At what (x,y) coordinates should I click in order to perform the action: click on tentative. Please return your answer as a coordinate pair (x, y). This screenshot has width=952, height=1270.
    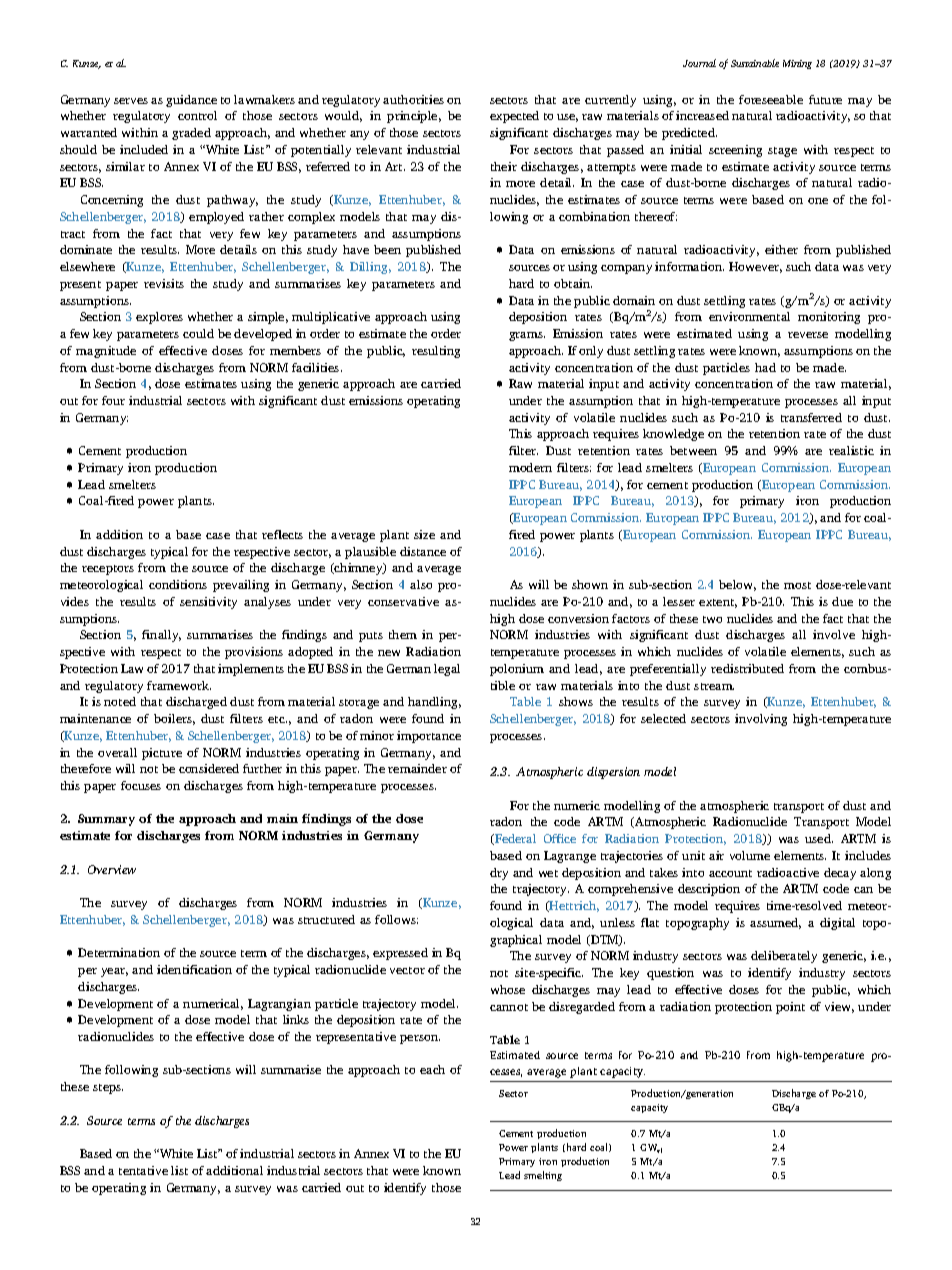
    Looking at the image, I should click on (143, 1170).
